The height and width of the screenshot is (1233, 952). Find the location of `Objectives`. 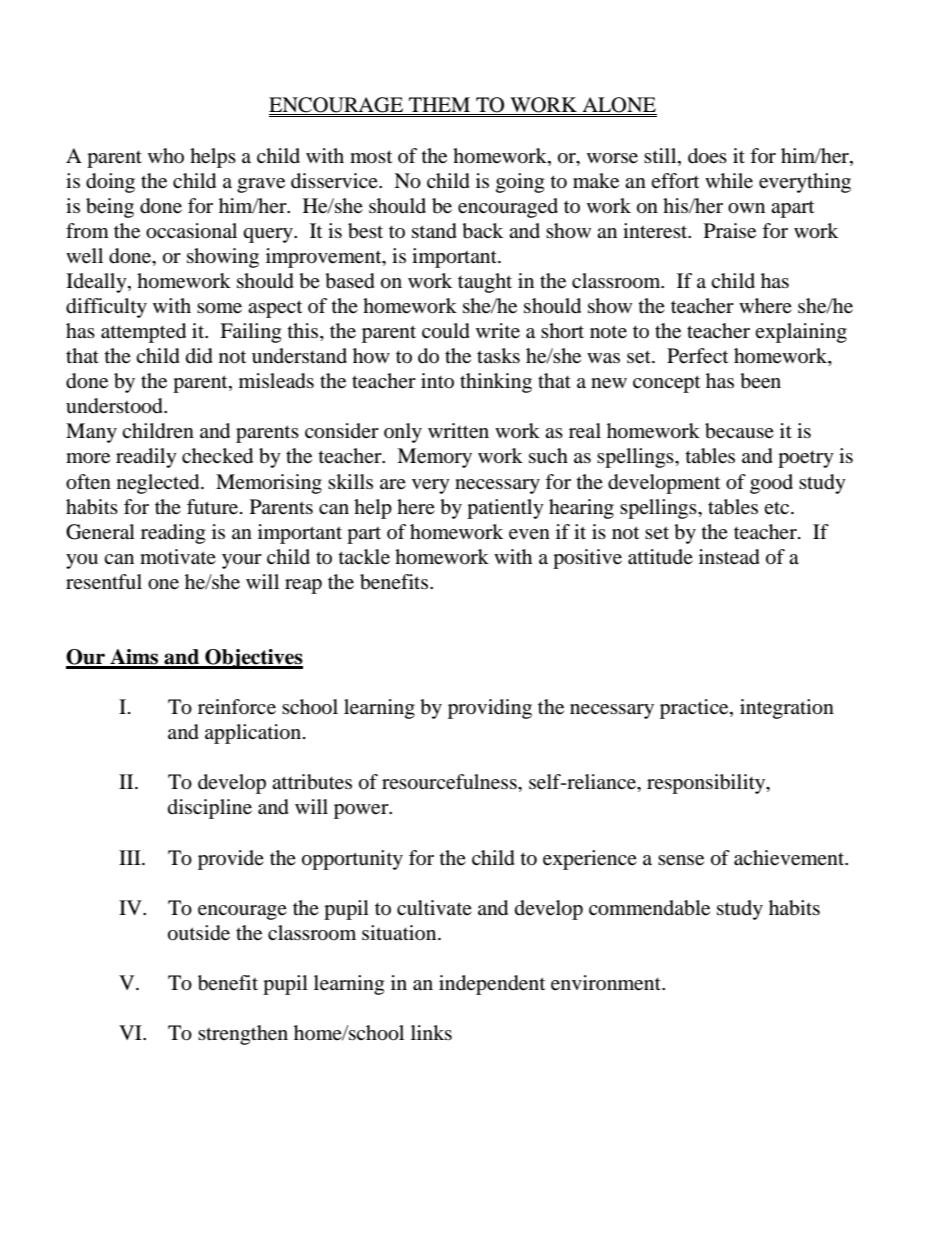

Objectives is located at coordinates (253, 659).
